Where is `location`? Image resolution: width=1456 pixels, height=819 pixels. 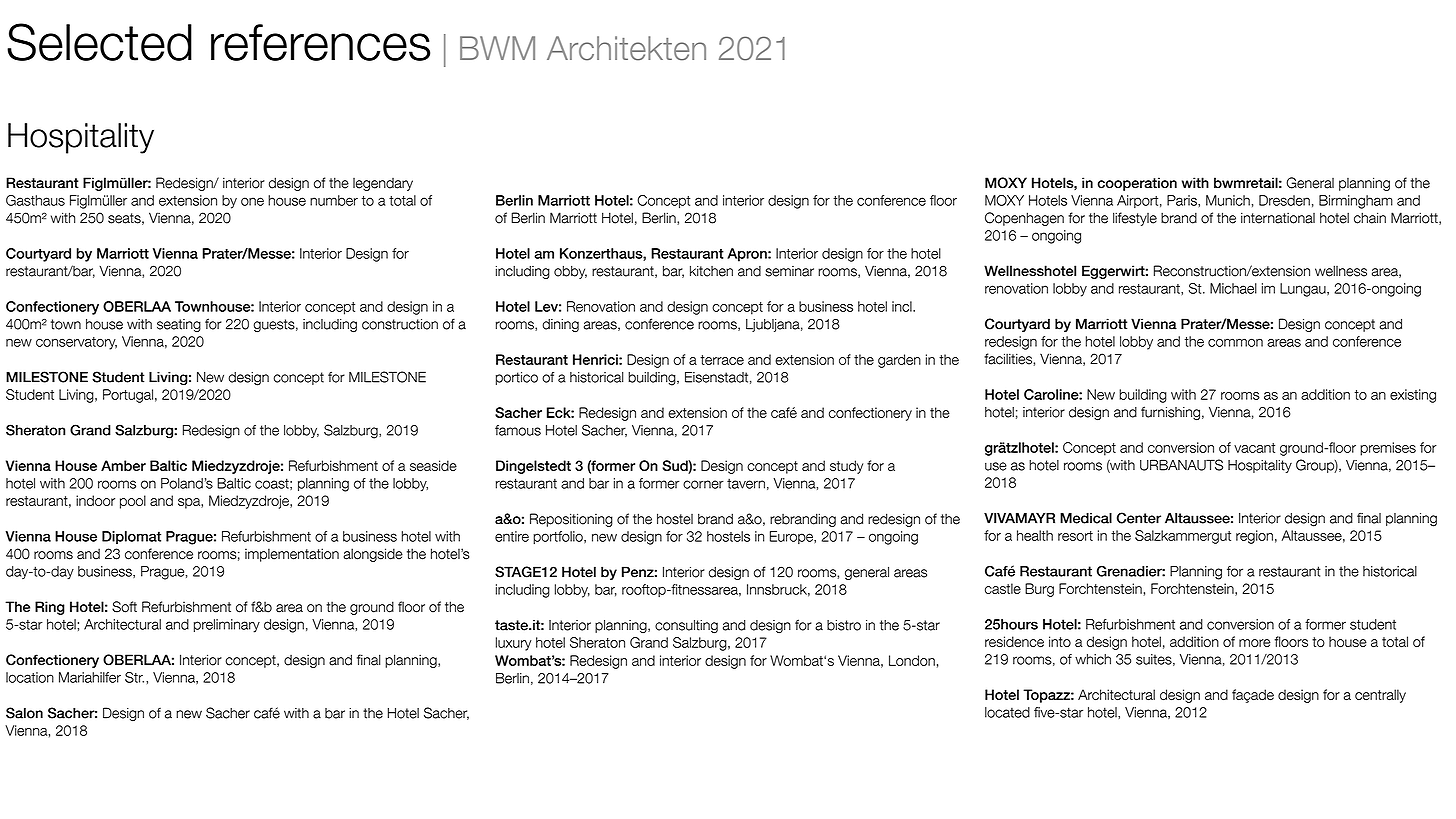
location is located at coordinates (30, 677).
